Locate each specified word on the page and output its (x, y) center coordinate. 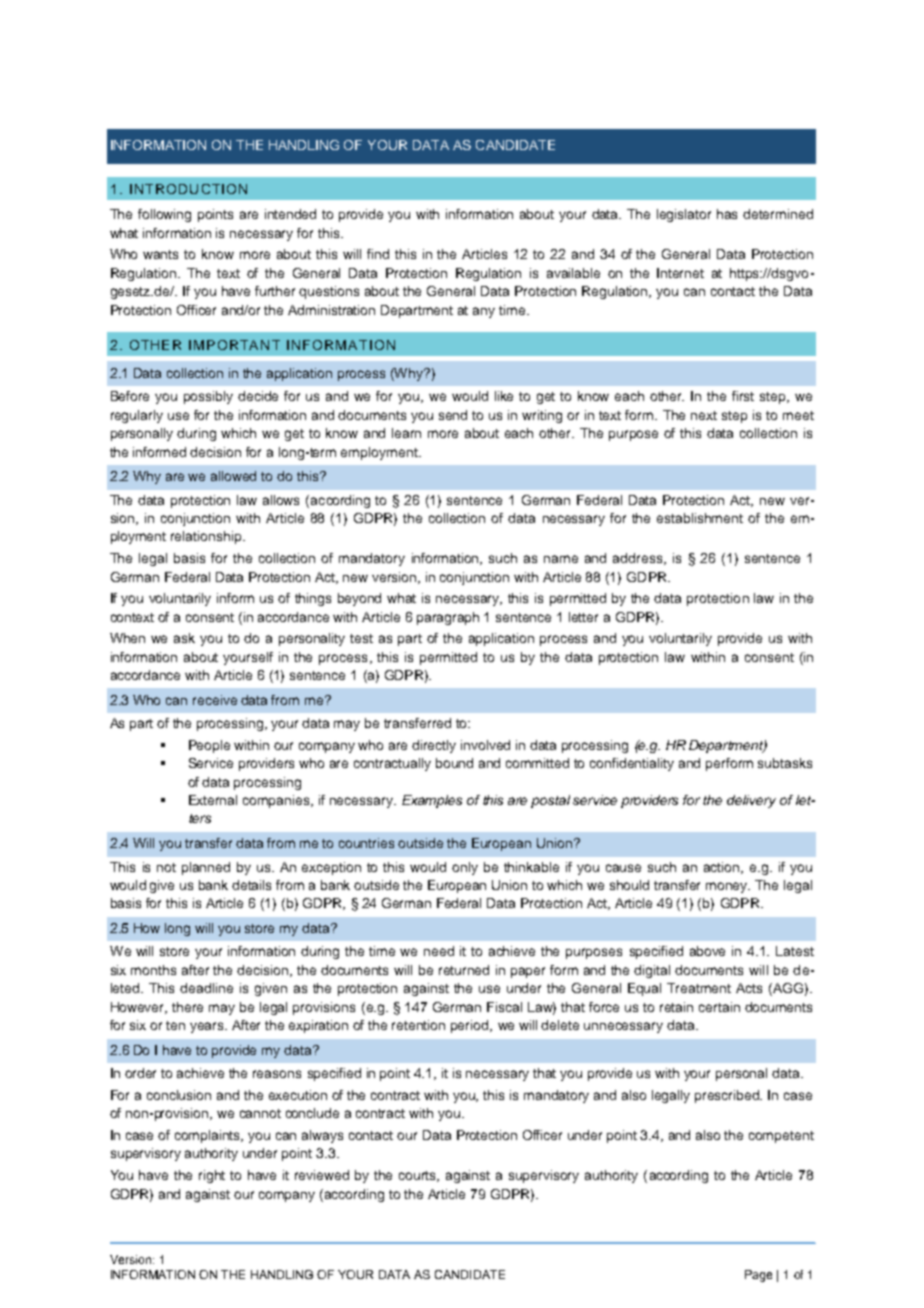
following (164, 215)
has (727, 214)
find (378, 254)
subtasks (785, 763)
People (209, 746)
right (212, 1176)
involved (485, 745)
